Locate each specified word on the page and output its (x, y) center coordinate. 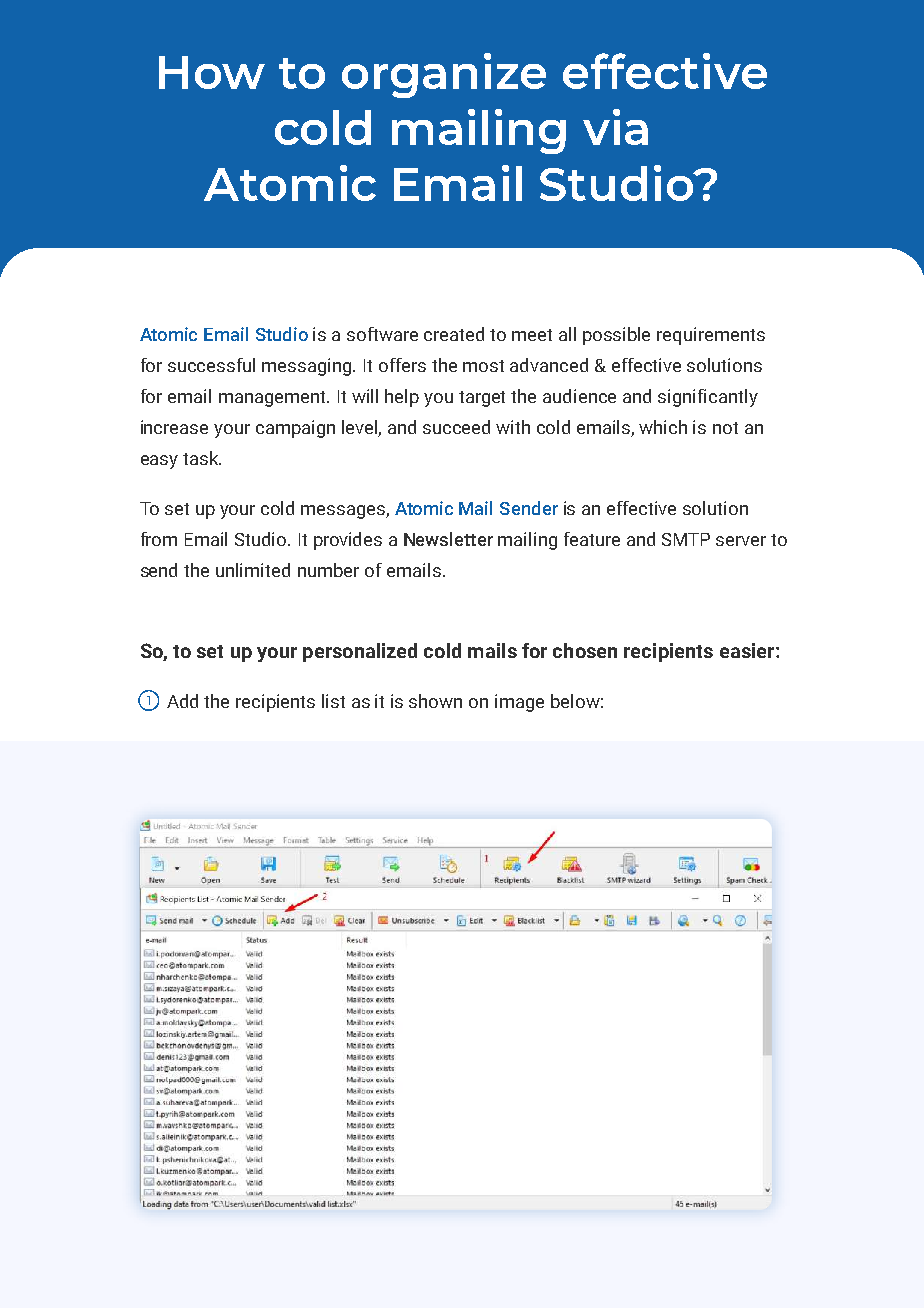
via (615, 127)
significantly (708, 398)
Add (182, 701)
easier (748, 650)
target (482, 399)
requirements (711, 336)
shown (435, 701)
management (274, 399)
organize (444, 75)
